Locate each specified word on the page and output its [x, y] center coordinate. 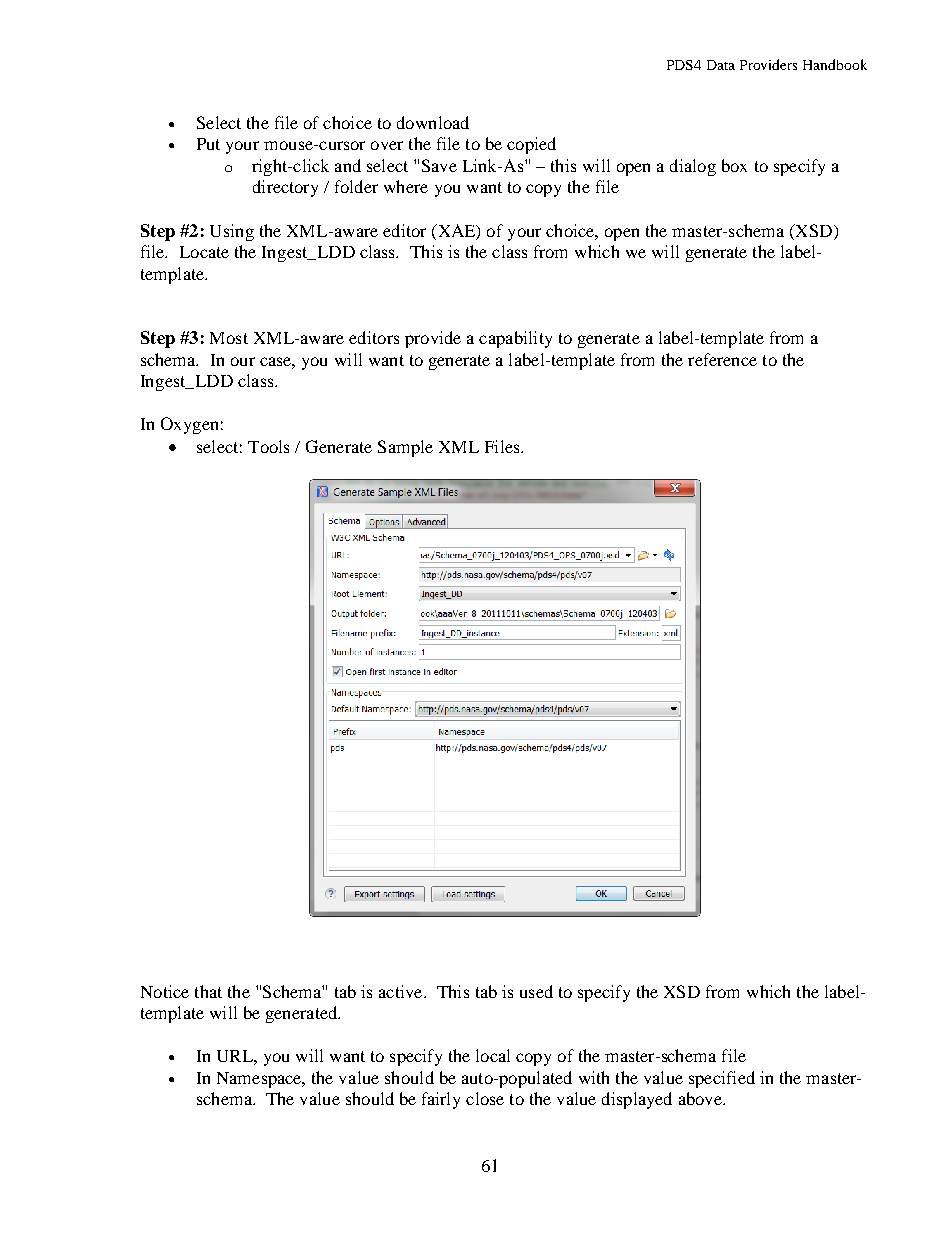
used [536, 991]
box [734, 165]
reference [722, 359]
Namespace [260, 1080]
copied [531, 145]
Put [208, 144]
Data [721, 65]
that [208, 991]
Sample [405, 448]
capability [515, 339]
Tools [268, 446]
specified [722, 1079]
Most [229, 338]
